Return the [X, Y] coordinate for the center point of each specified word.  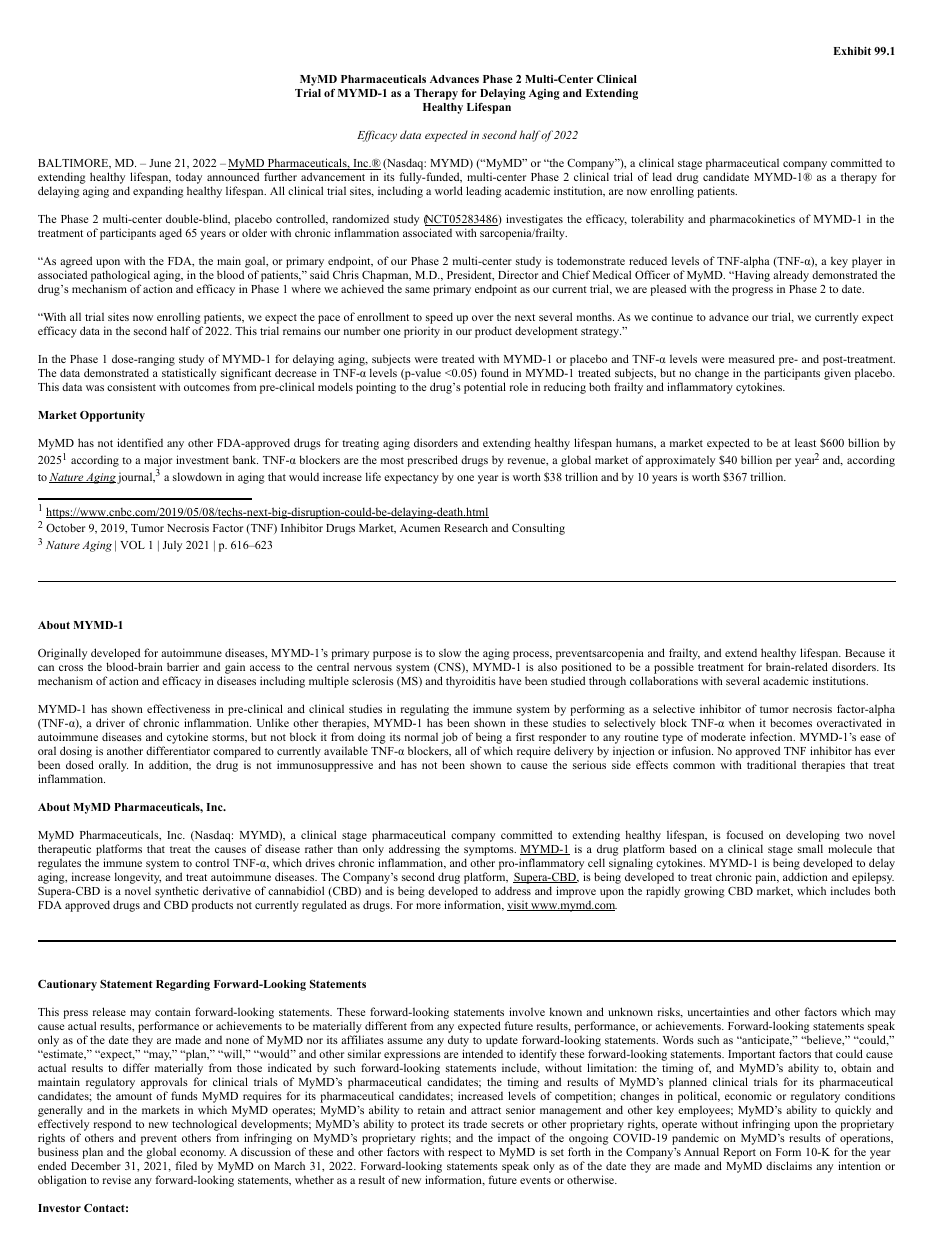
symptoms [490, 851]
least [805, 442]
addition [170, 765]
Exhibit [852, 51]
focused [744, 834]
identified [140, 442]
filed [186, 1165]
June [160, 163]
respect [465, 1154]
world [449, 190]
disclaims [789, 1165]
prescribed [432, 461]
